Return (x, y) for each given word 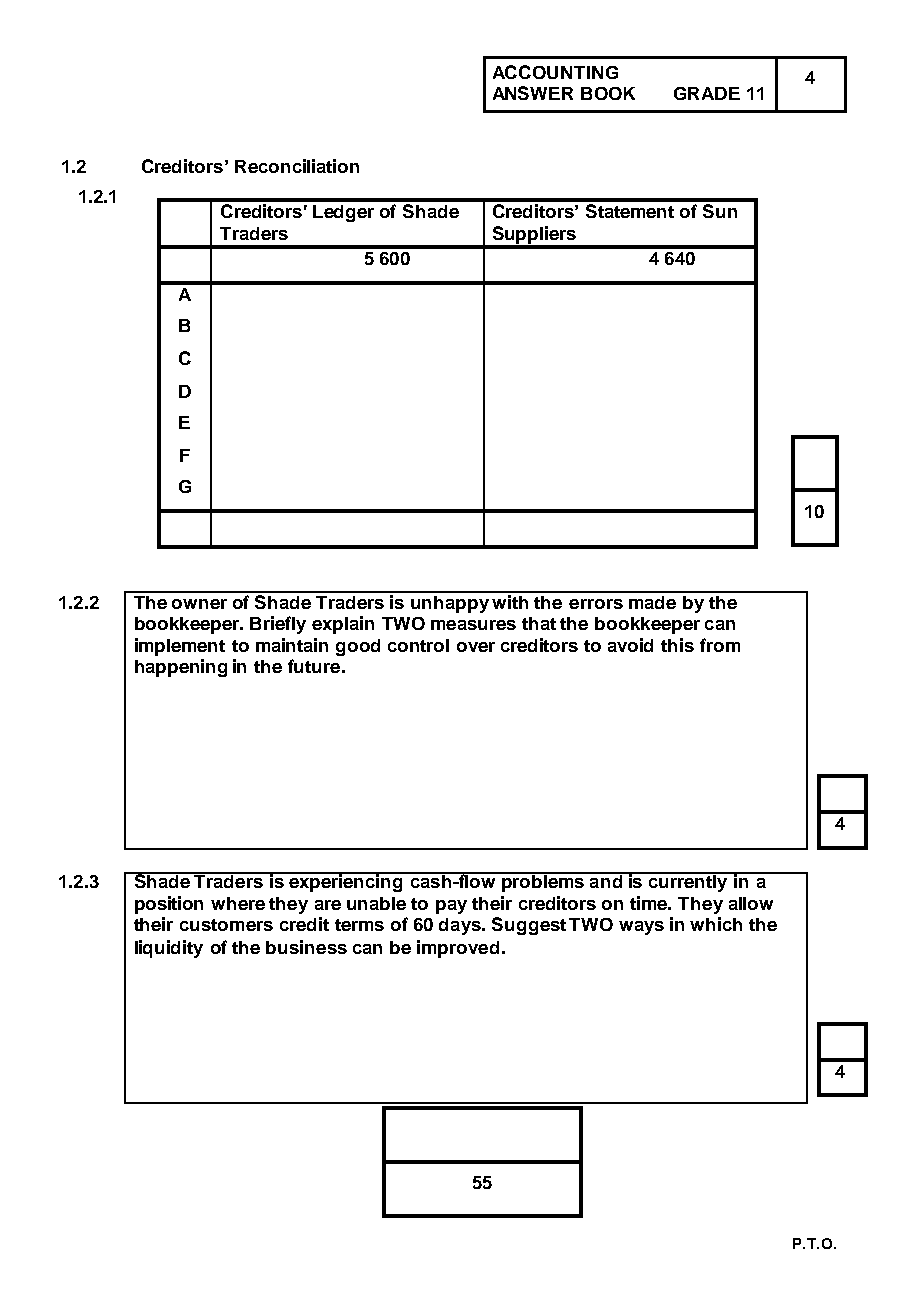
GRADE (707, 93)
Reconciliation (297, 166)
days (461, 926)
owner (199, 604)
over (476, 647)
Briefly (278, 625)
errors (596, 604)
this (677, 645)
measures (473, 625)
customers (226, 925)
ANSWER (533, 93)
